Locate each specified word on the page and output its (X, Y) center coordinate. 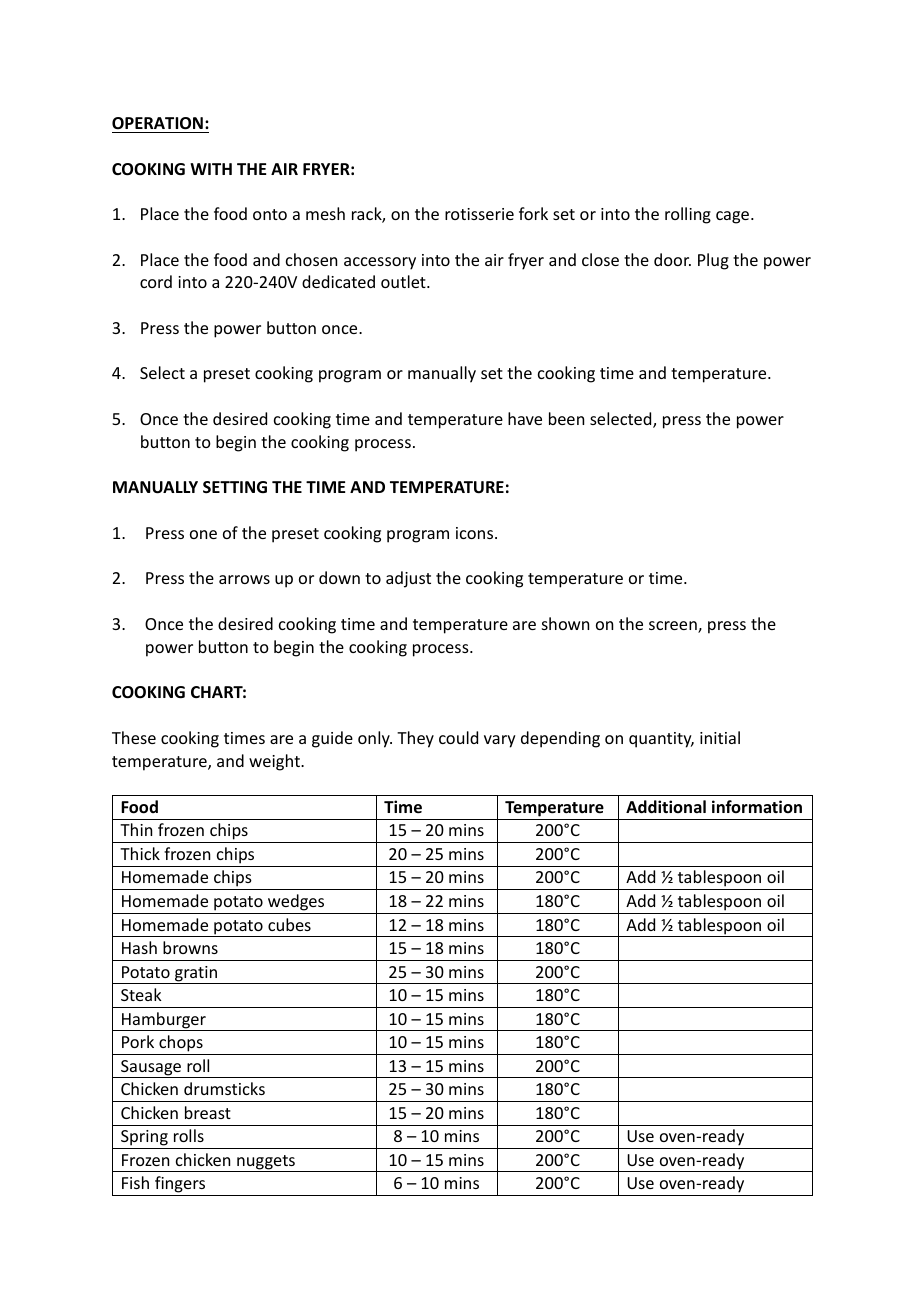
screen (674, 627)
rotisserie (479, 214)
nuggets (266, 1163)
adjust (408, 579)
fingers (180, 1186)
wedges (296, 902)
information (757, 806)
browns (190, 947)
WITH (211, 169)
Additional (666, 806)
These (134, 737)
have (525, 418)
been (566, 418)
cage (734, 217)
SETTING (235, 487)
